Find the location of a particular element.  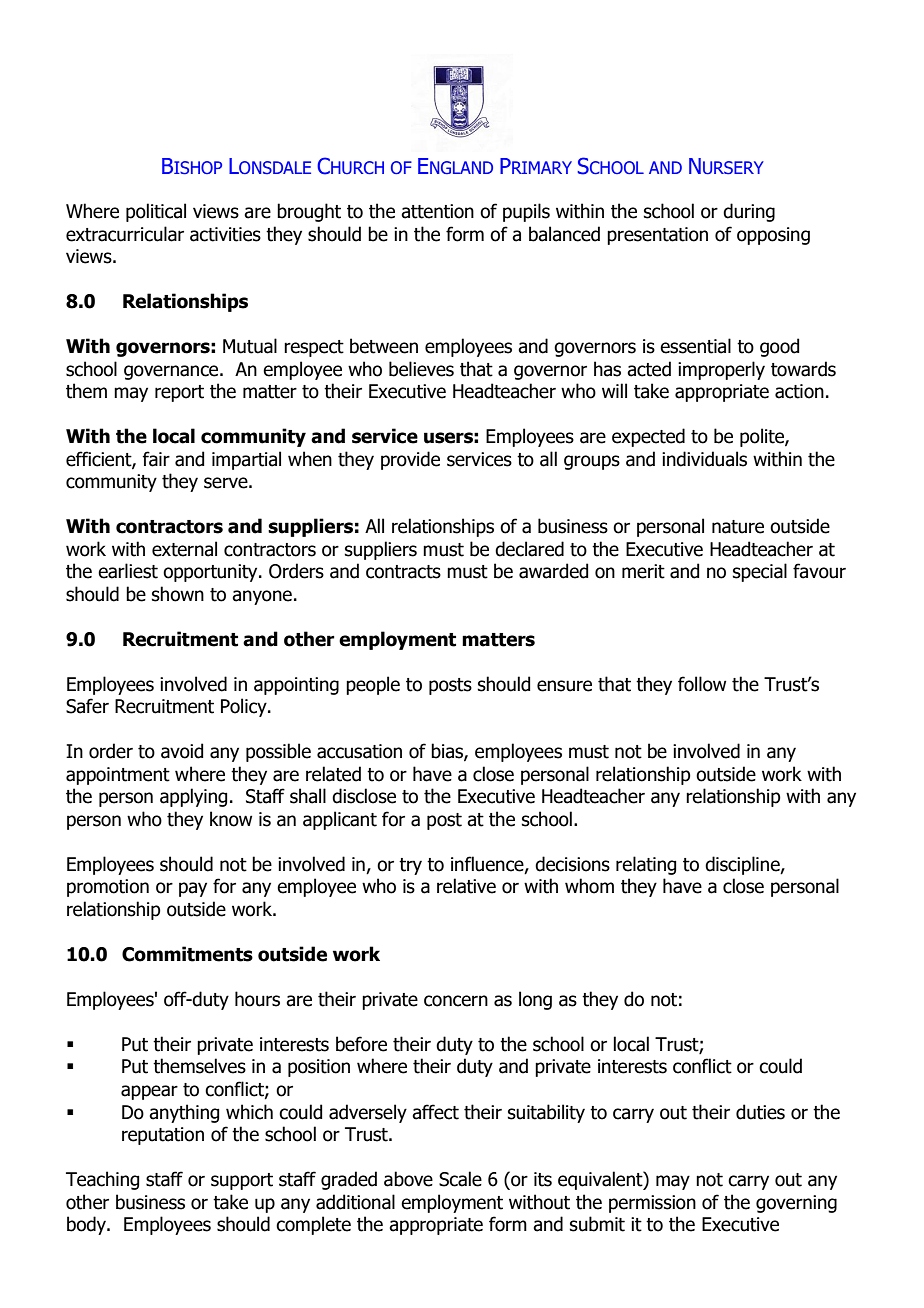

support is located at coordinates (242, 1181).
